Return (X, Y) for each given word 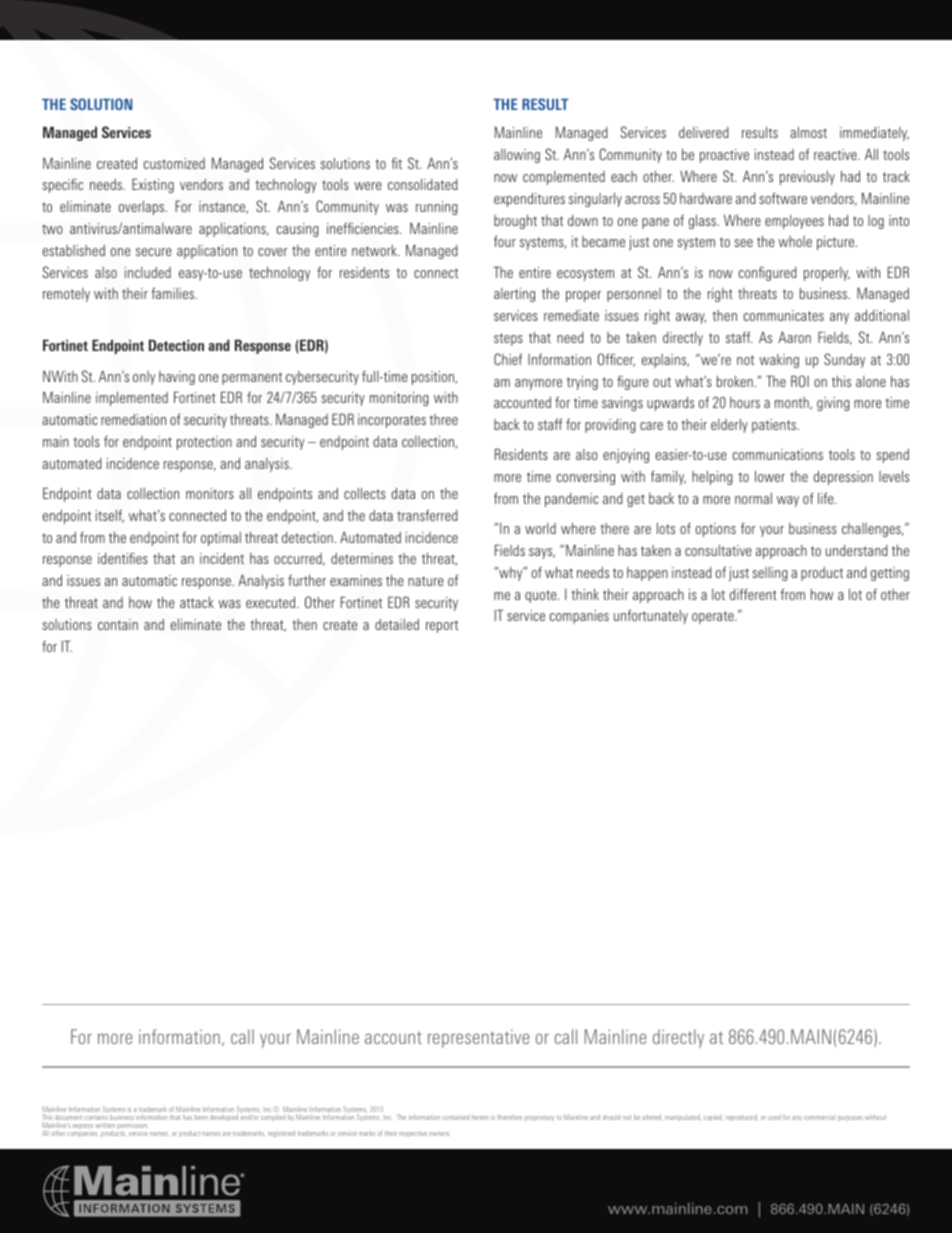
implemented (132, 399)
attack (197, 602)
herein (480, 1117)
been (201, 1118)
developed (224, 1118)
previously (807, 178)
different (753, 594)
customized (174, 163)
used (774, 1117)
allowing (517, 156)
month (793, 403)
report (442, 626)
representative (478, 1038)
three (443, 419)
